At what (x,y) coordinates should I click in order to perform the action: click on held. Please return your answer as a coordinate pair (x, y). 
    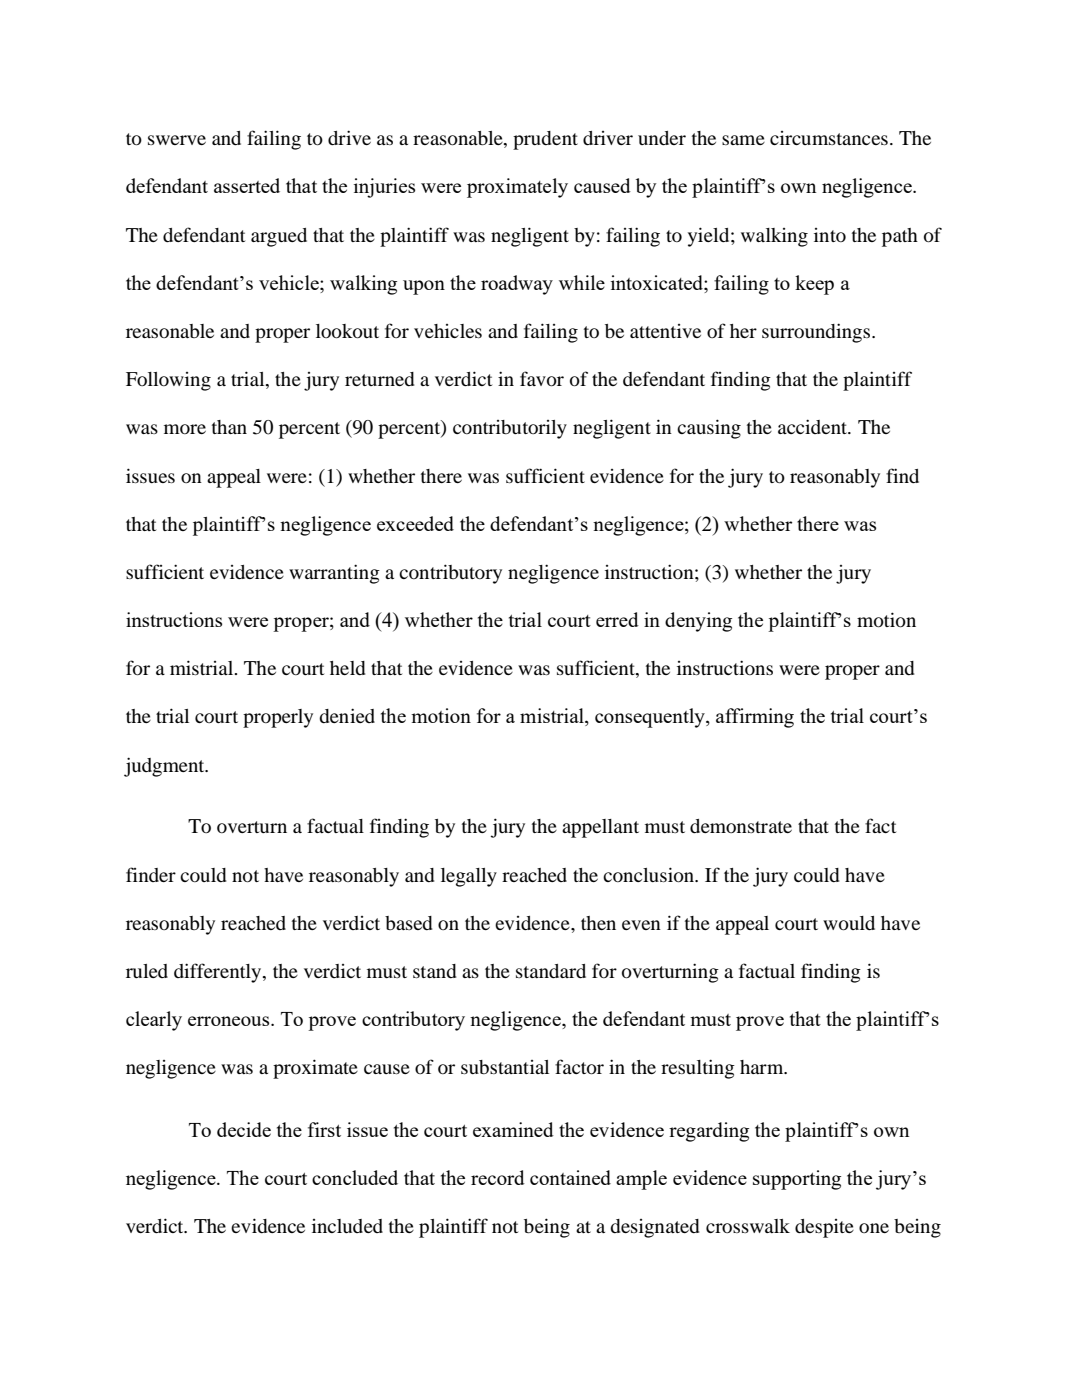
    Looking at the image, I should click on (347, 668).
